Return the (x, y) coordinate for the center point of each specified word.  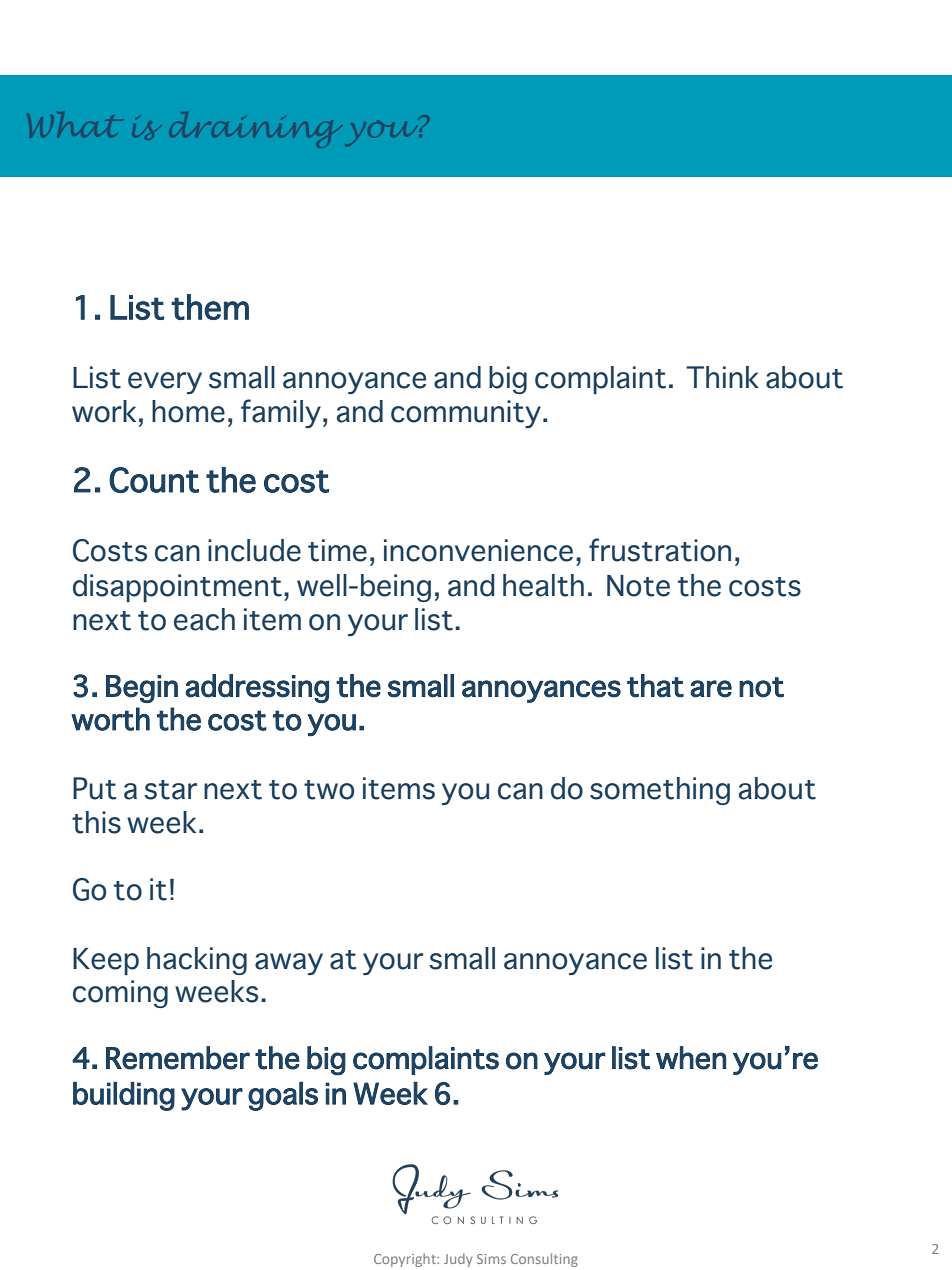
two (329, 790)
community (466, 414)
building (124, 1096)
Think (722, 377)
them (210, 307)
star (170, 790)
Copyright (406, 1260)
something (660, 791)
